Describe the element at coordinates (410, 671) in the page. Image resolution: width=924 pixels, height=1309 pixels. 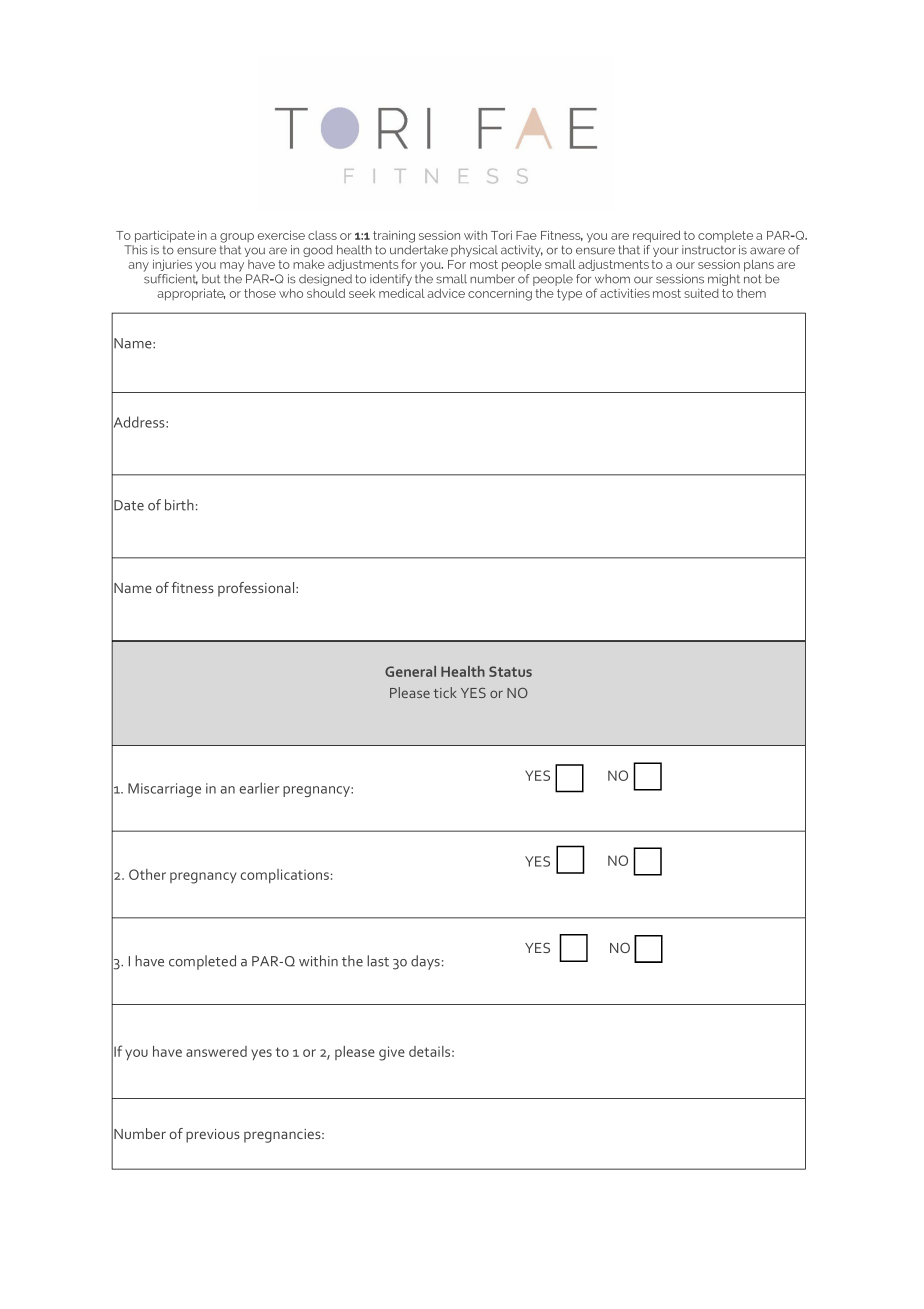
I see `General` at that location.
